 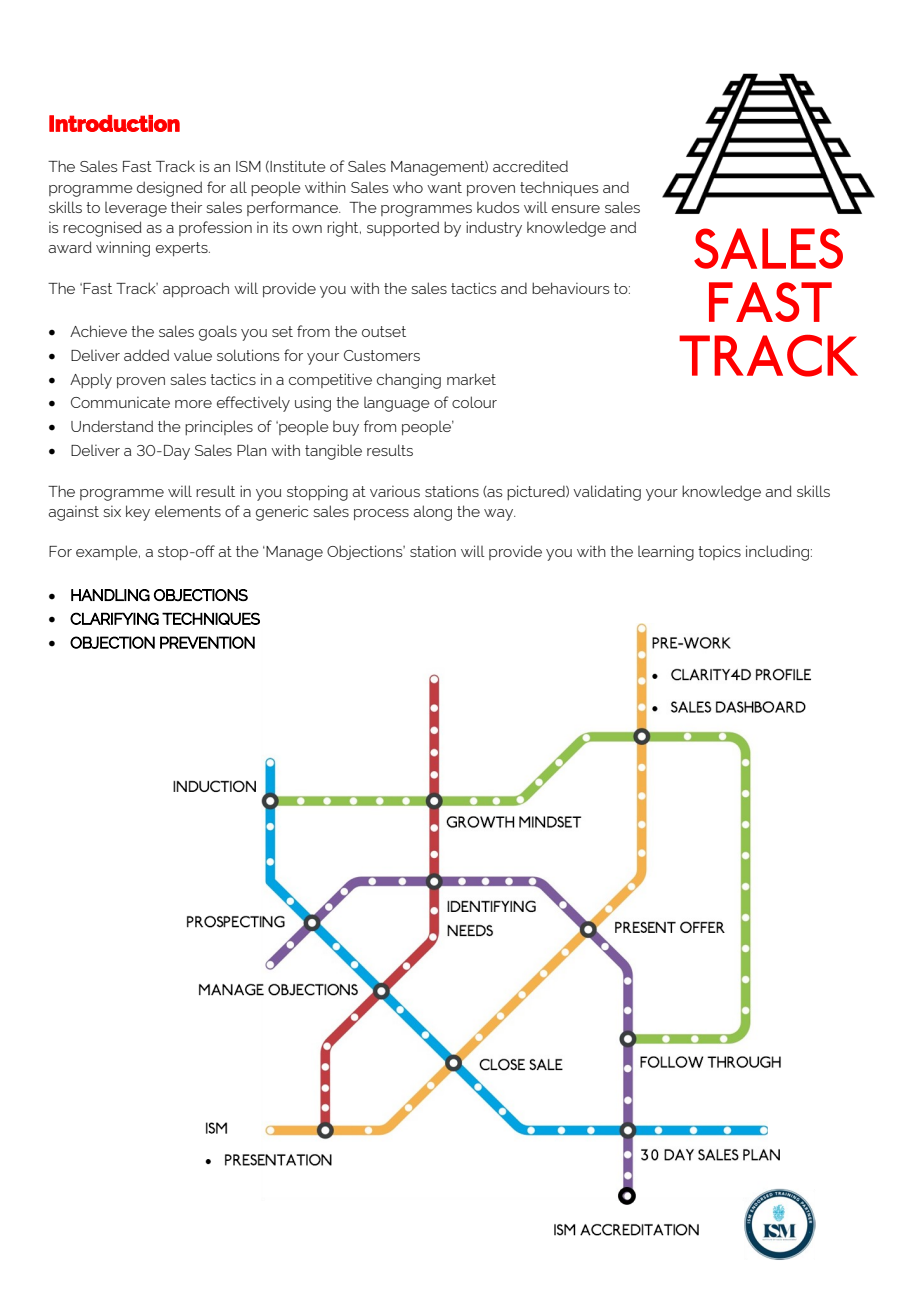 I want to click on key, so click(x=138, y=513).
